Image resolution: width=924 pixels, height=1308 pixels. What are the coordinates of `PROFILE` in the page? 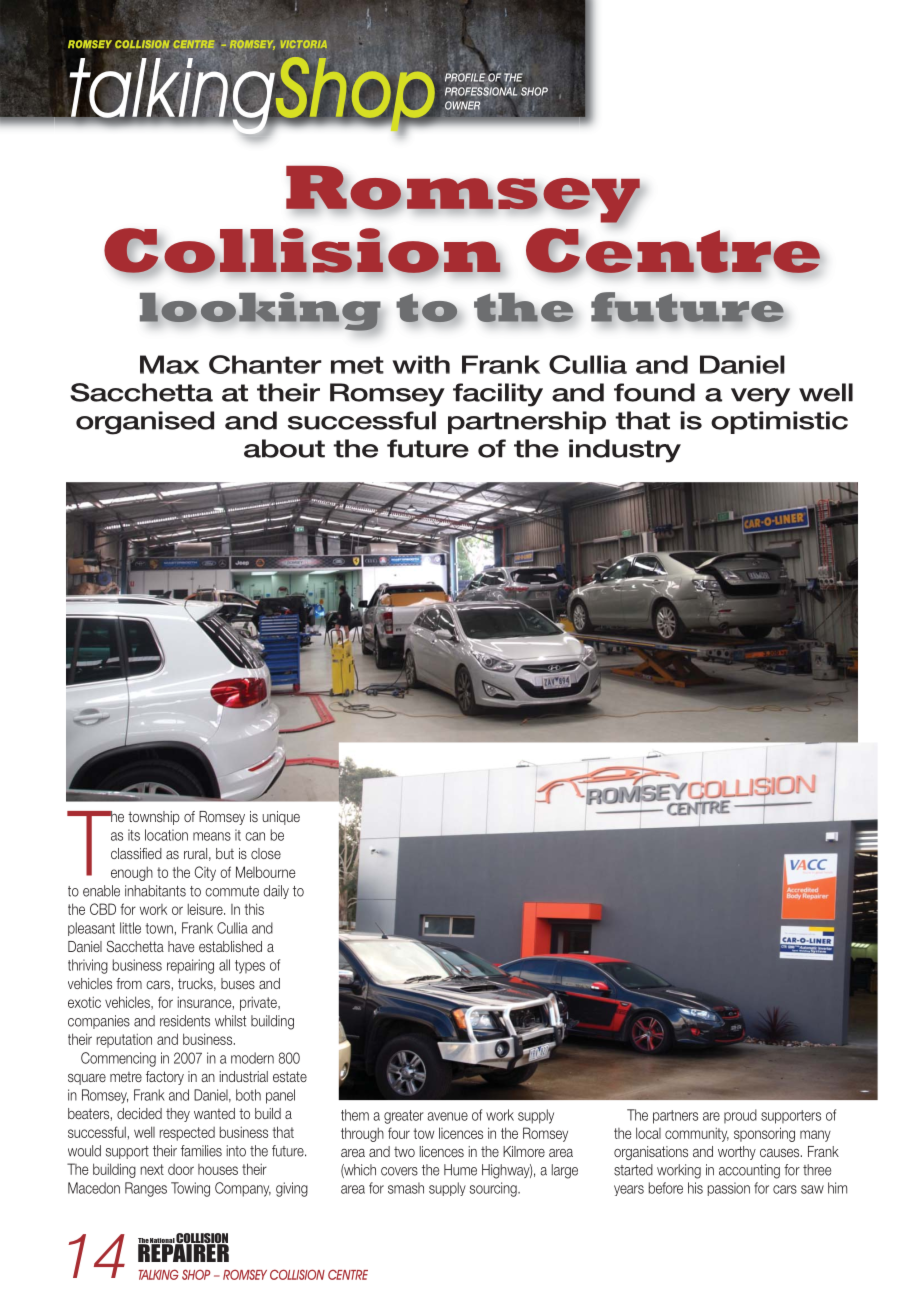 It's located at (465, 77).
